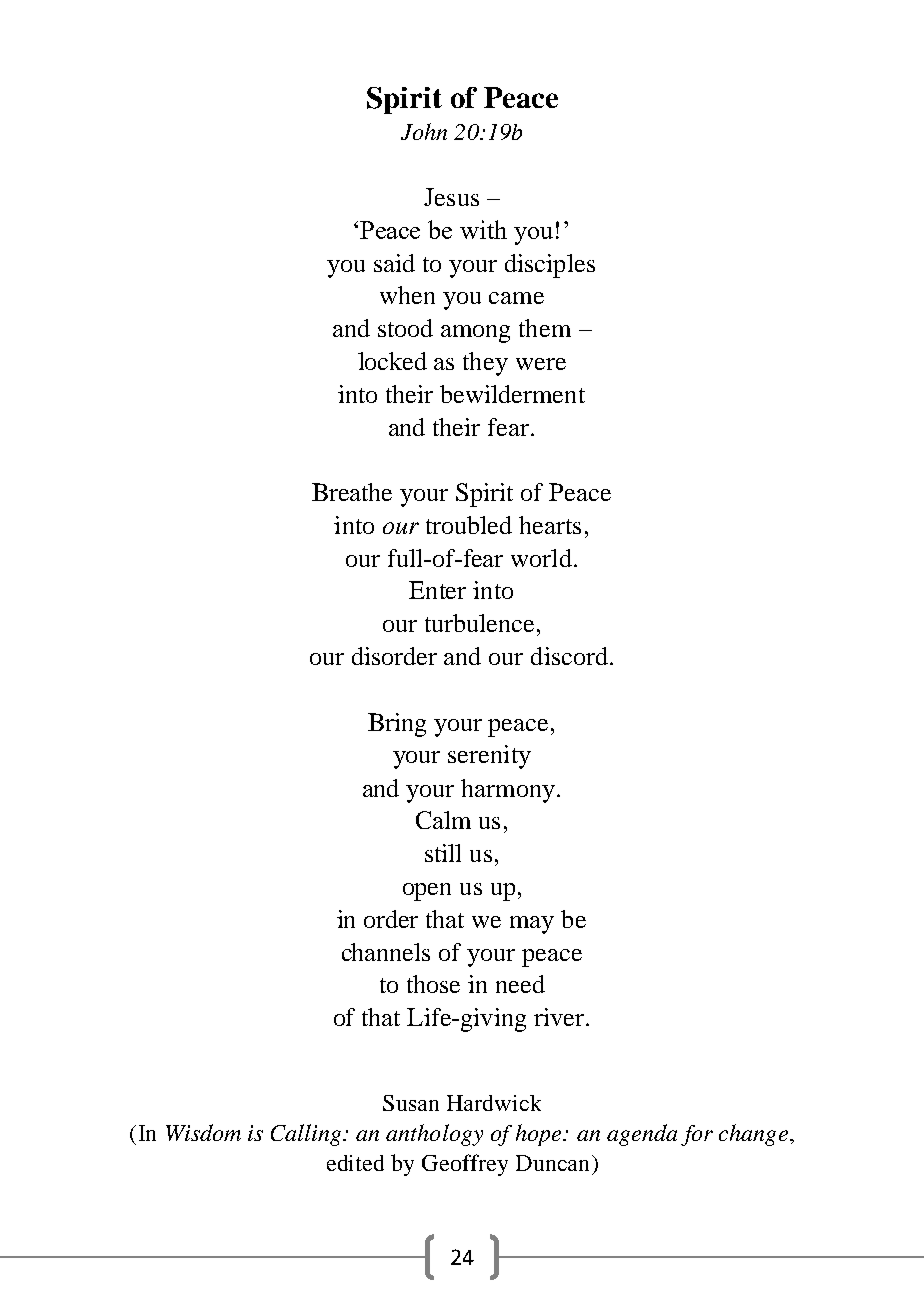  I want to click on Bring, so click(397, 725).
